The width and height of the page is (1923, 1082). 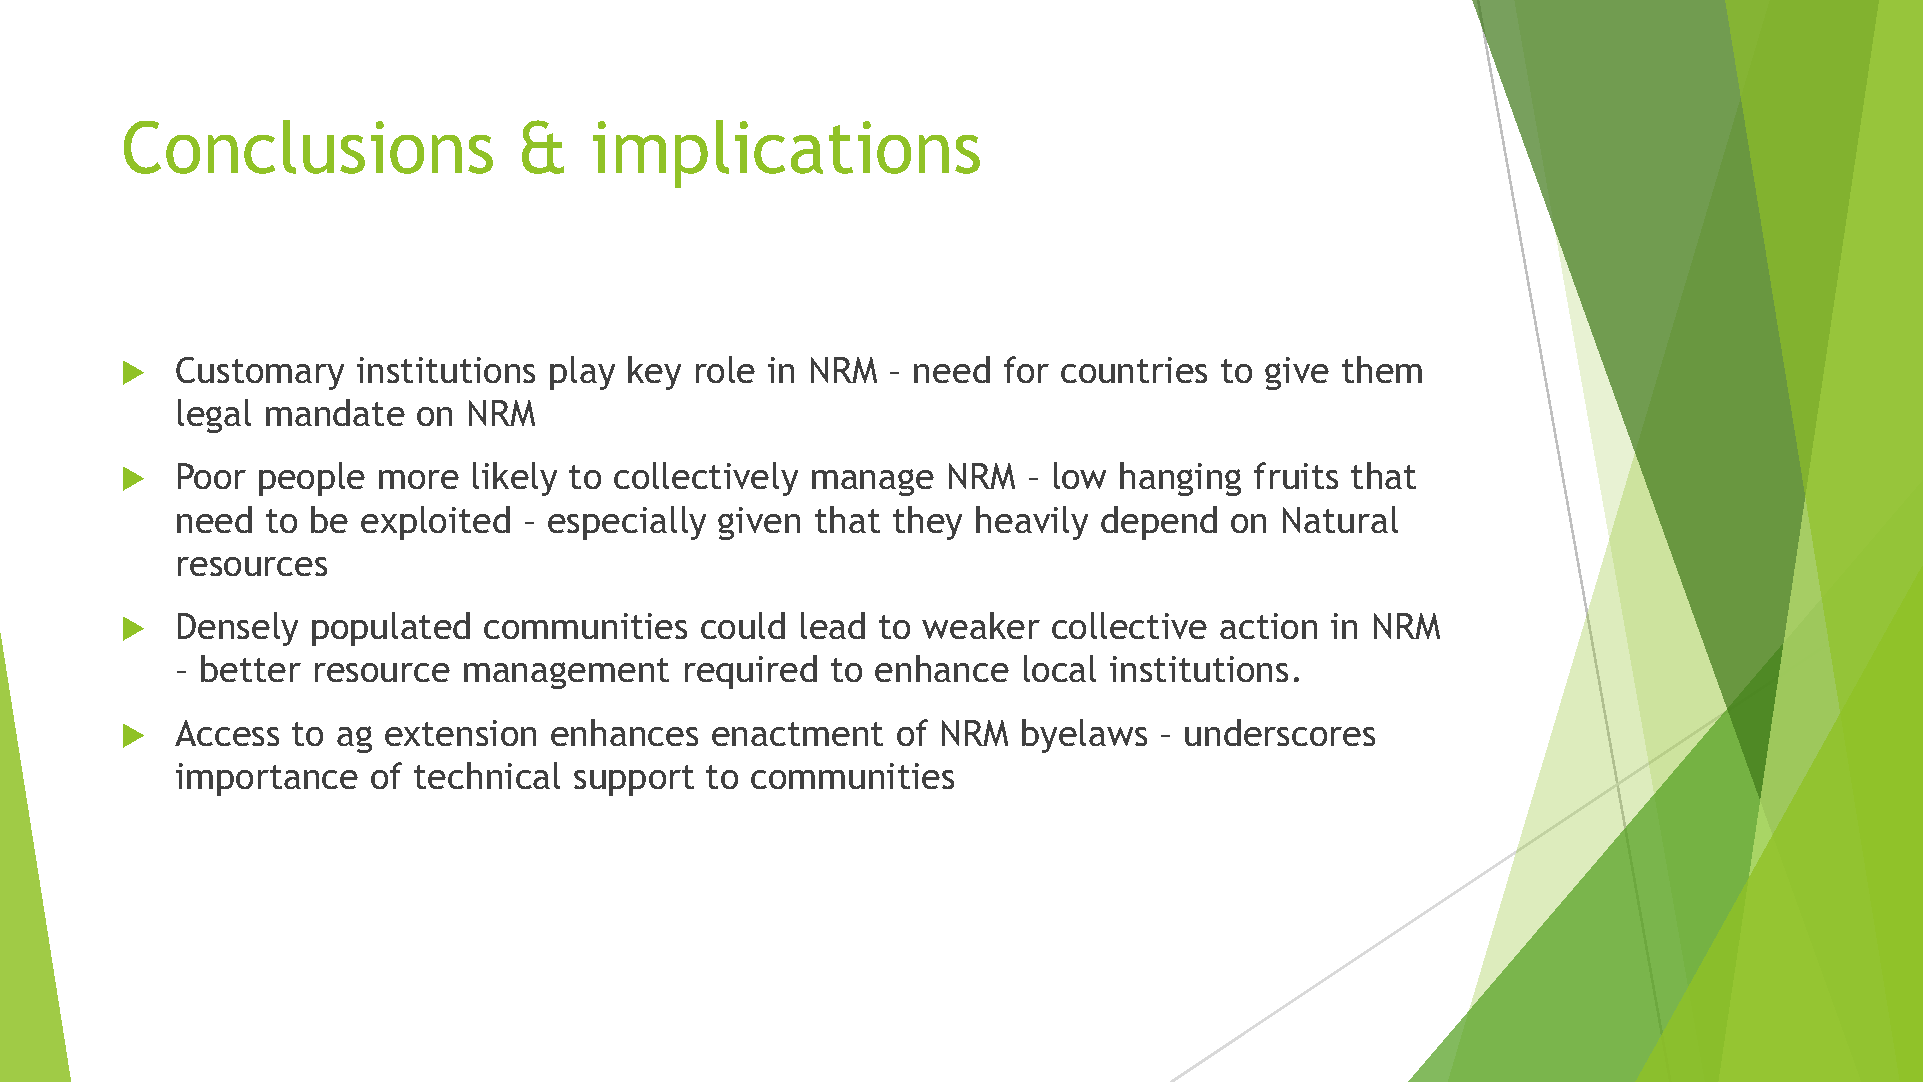 What do you see at coordinates (260, 373) in the page?
I see `Customary` at bounding box center [260, 373].
